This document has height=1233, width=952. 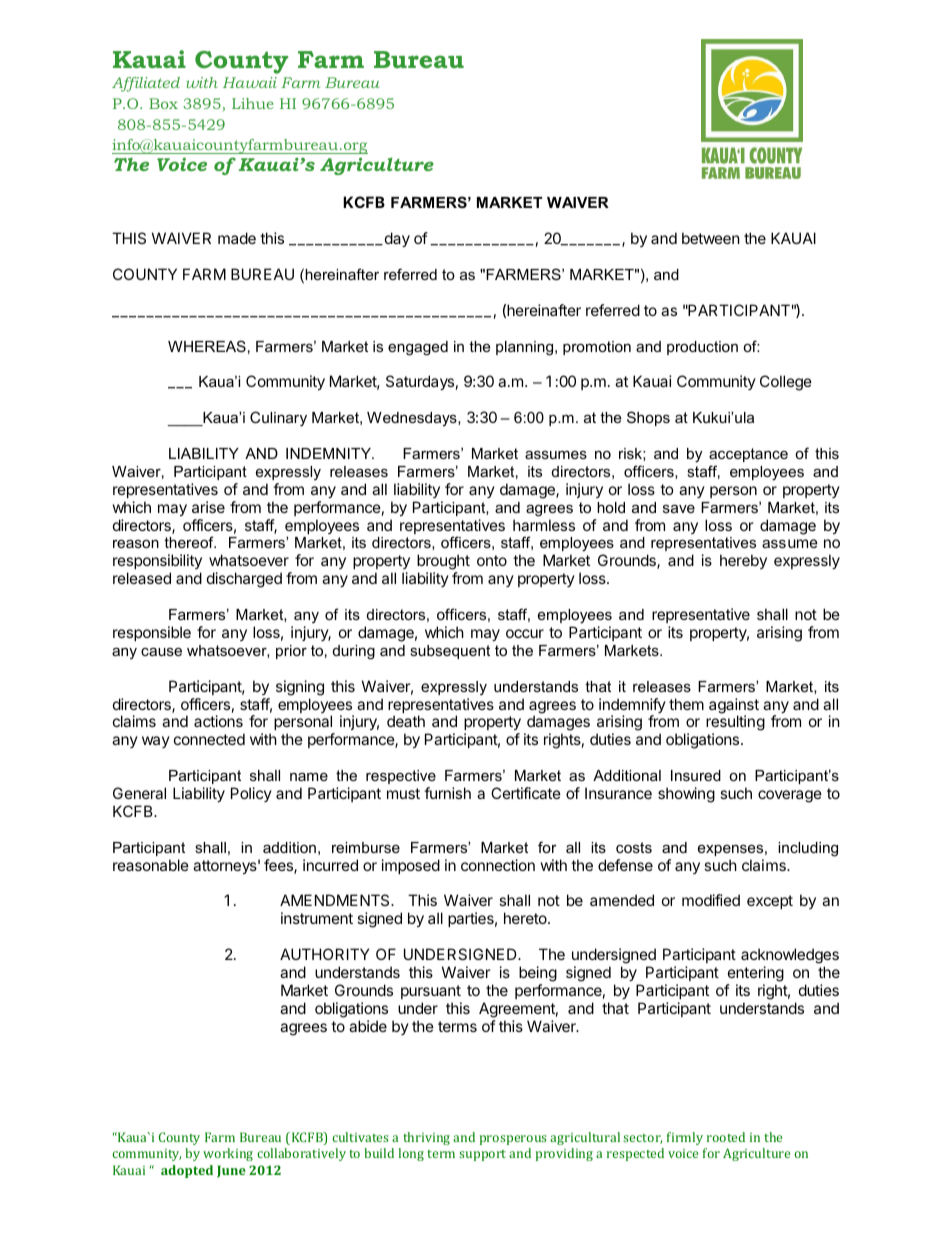 What do you see at coordinates (250, 82) in the document?
I see `Hawaii` at bounding box center [250, 82].
